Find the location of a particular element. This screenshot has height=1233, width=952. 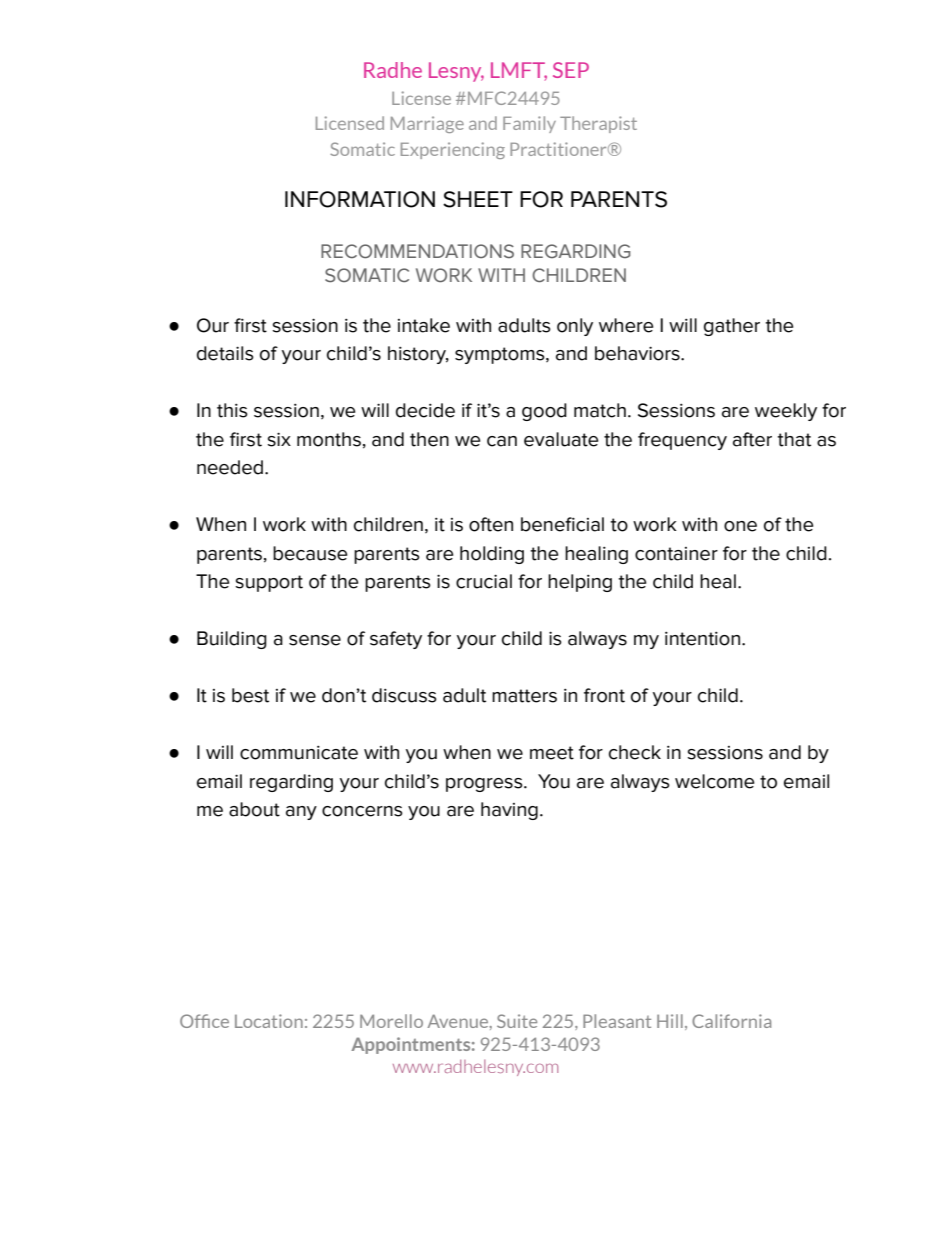

details is located at coordinates (225, 353).
